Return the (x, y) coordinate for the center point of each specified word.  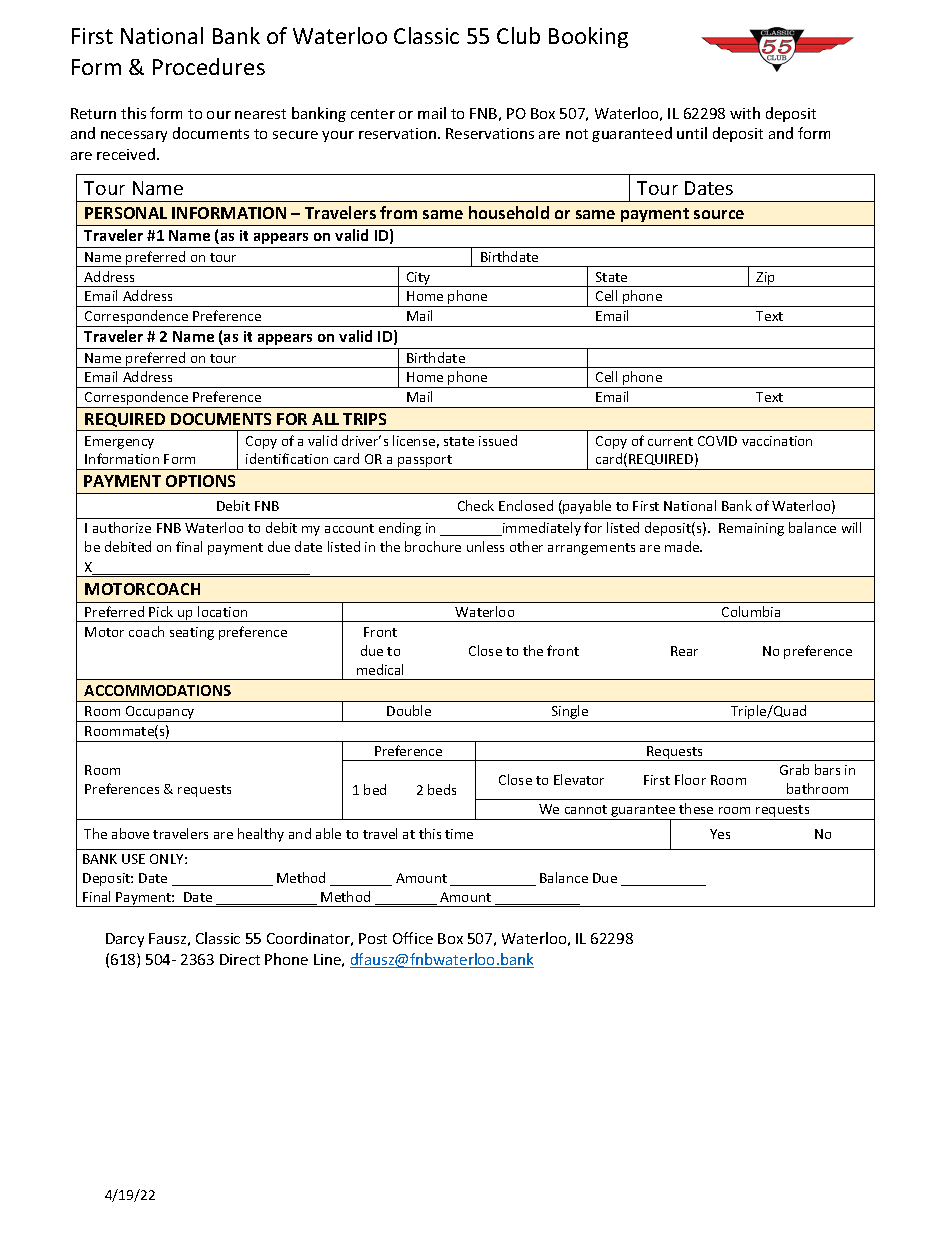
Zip (766, 279)
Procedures (209, 66)
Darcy (125, 940)
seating (192, 633)
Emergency (119, 442)
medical (380, 669)
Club (518, 35)
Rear (684, 651)
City (419, 279)
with (745, 113)
